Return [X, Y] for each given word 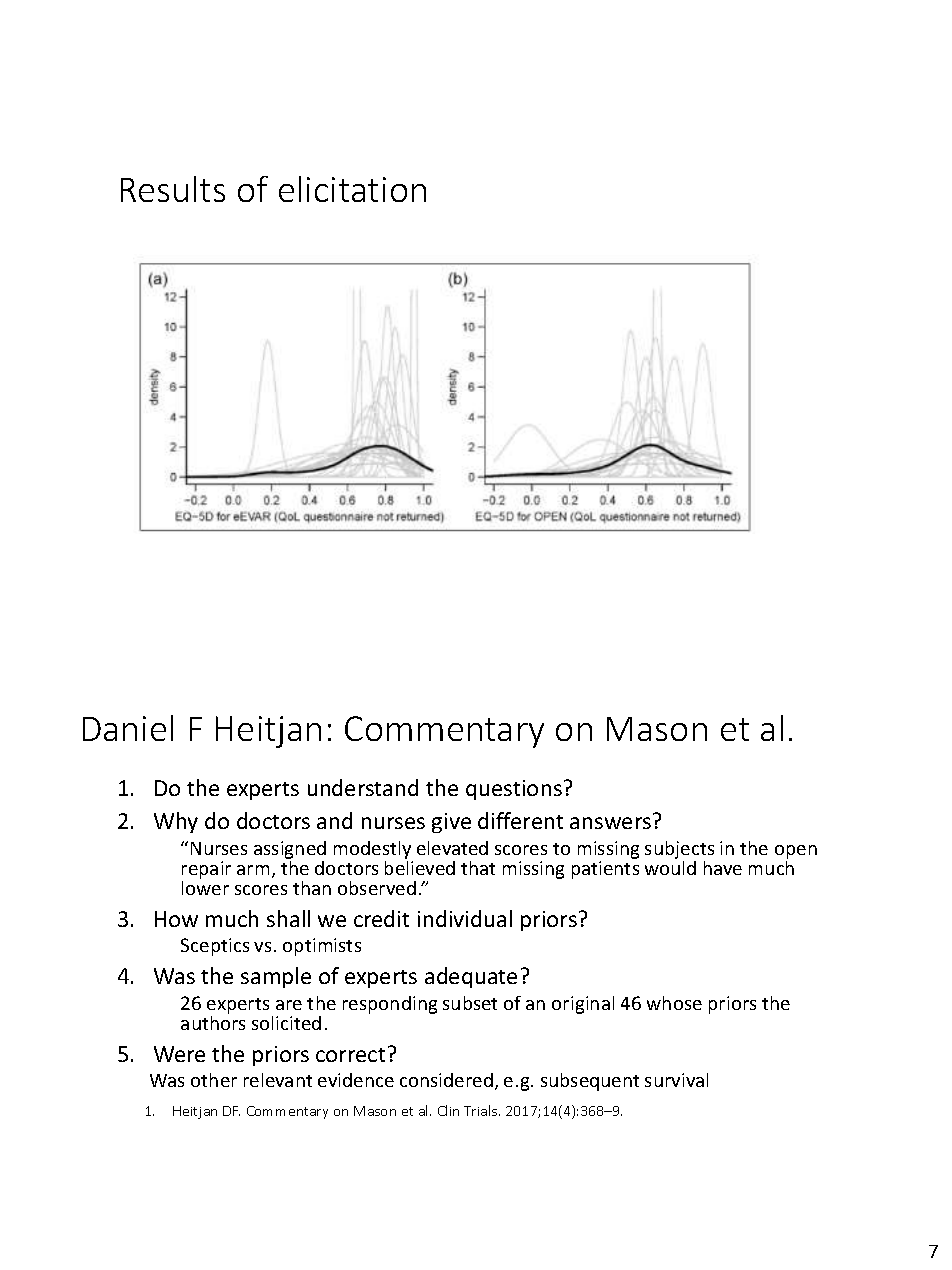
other [214, 1080]
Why [176, 822]
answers [610, 823]
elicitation [352, 189]
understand [363, 787]
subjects [679, 850]
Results [173, 189]
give [451, 823]
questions [514, 790]
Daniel [128, 728]
